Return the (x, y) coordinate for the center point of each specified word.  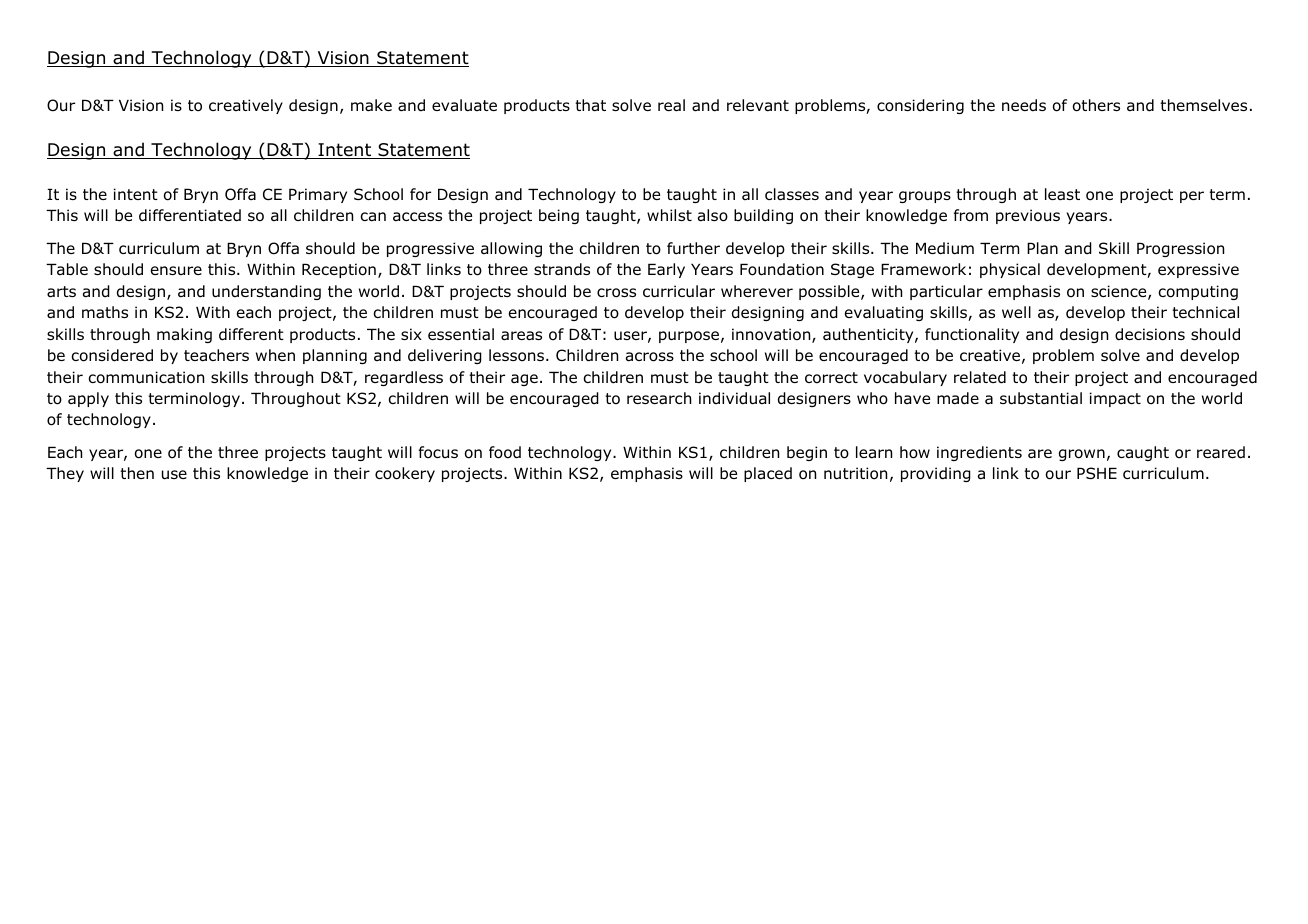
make (371, 105)
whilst (669, 215)
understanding (266, 292)
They (65, 474)
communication (146, 377)
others (1096, 105)
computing (1198, 292)
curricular (679, 291)
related (980, 377)
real (671, 105)
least (1062, 194)
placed (768, 474)
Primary (318, 195)
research (659, 398)
